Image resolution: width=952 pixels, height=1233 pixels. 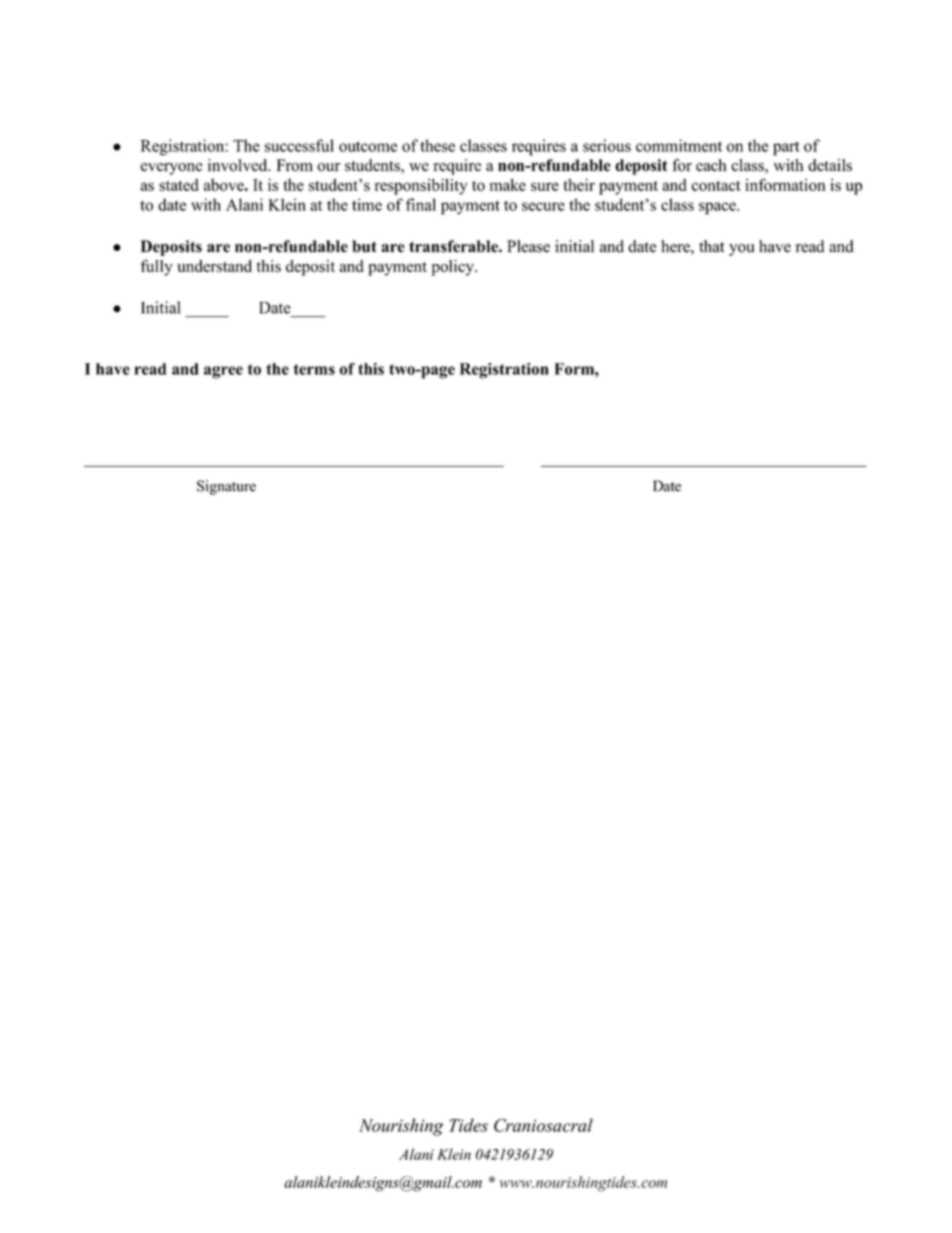 I want to click on agree, so click(x=223, y=372).
